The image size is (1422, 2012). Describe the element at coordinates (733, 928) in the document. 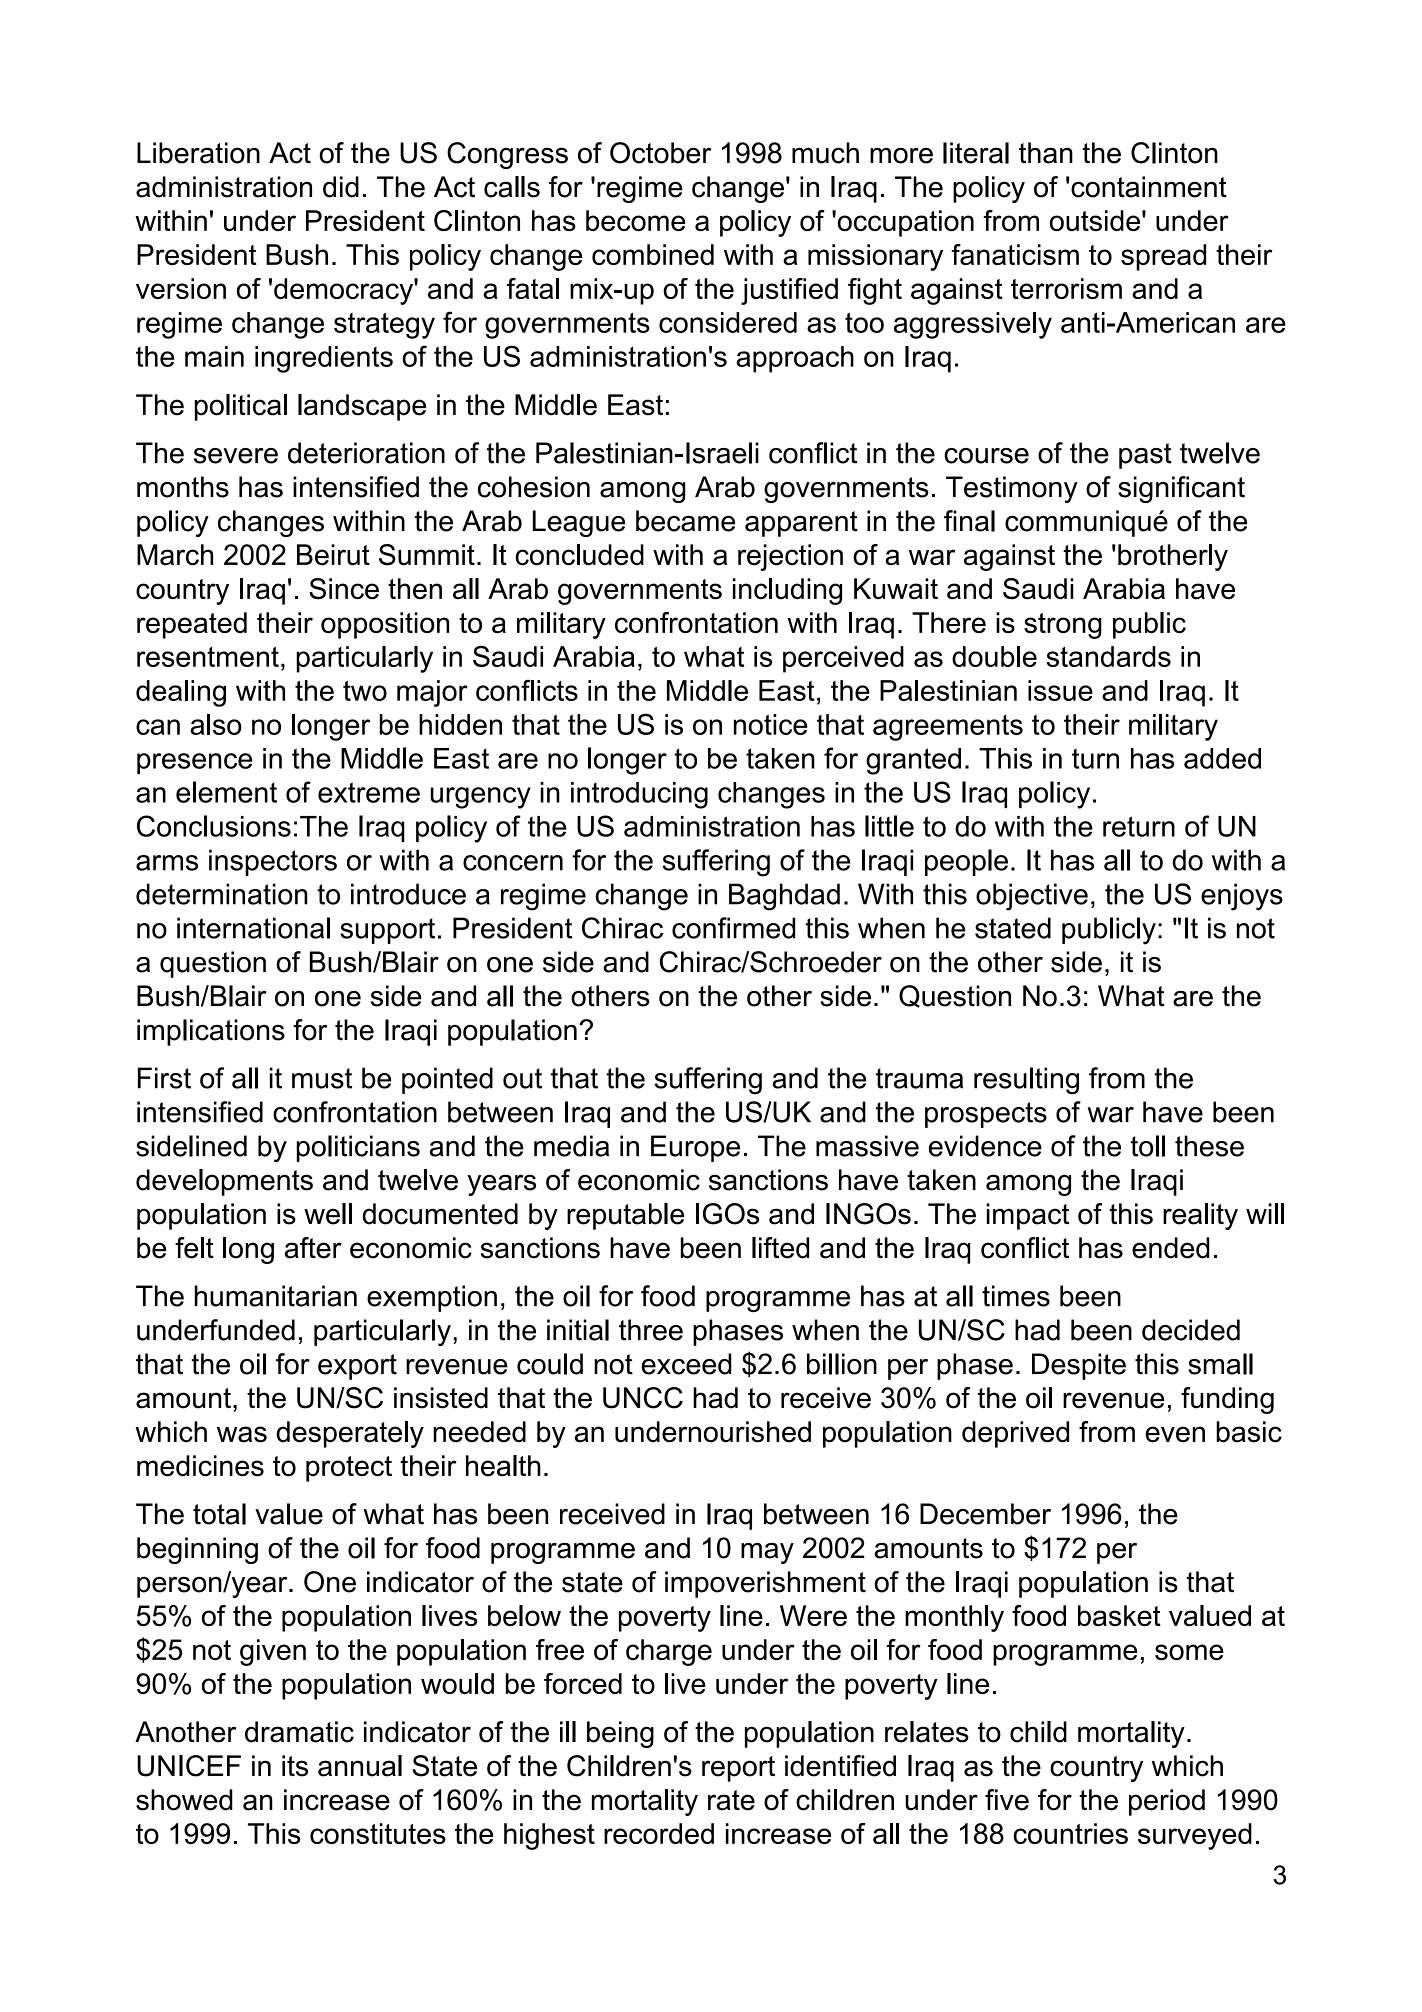

I see `confirmed` at that location.
